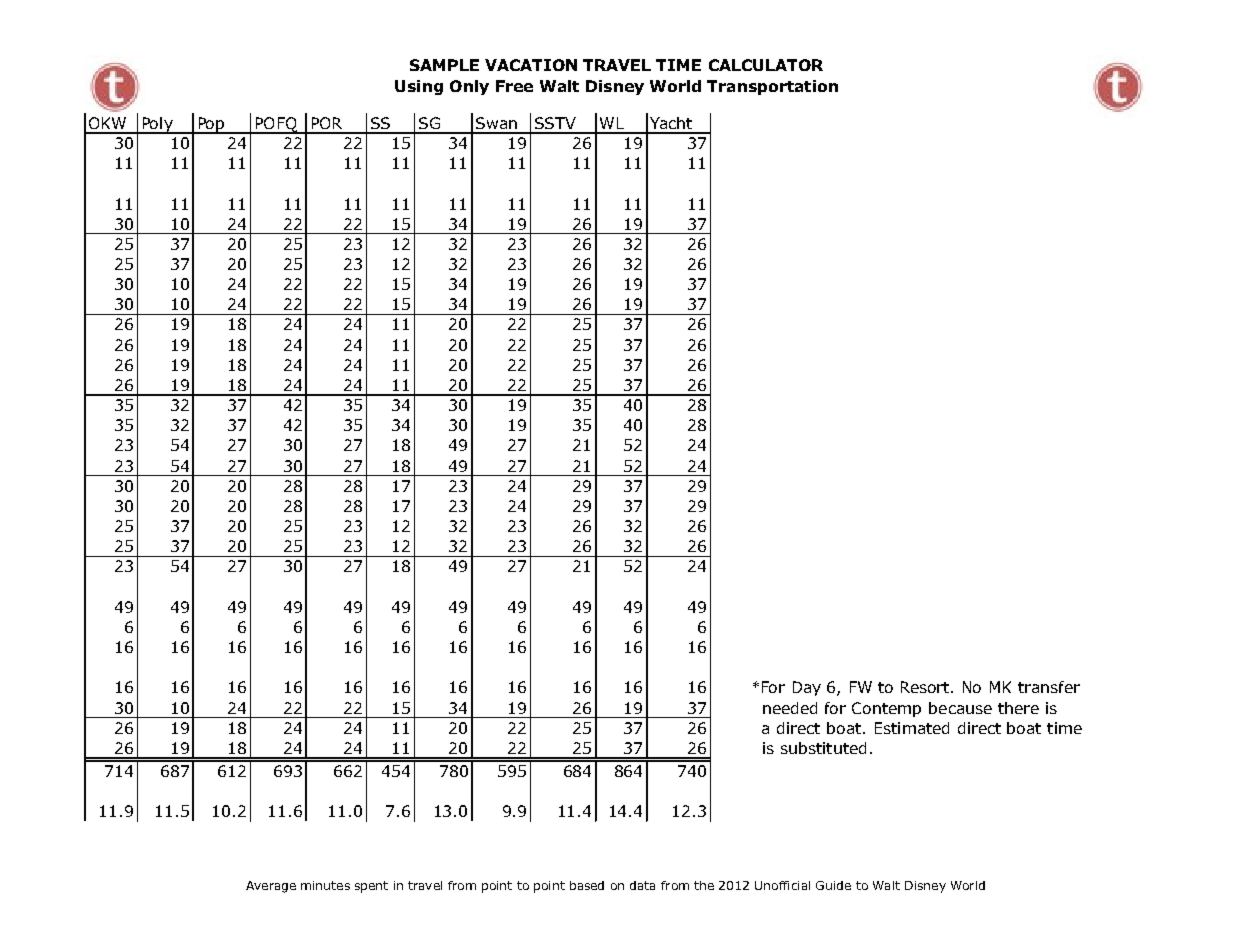  Describe the element at coordinates (766, 65) in the document. I see `CALCULATOR` at that location.
